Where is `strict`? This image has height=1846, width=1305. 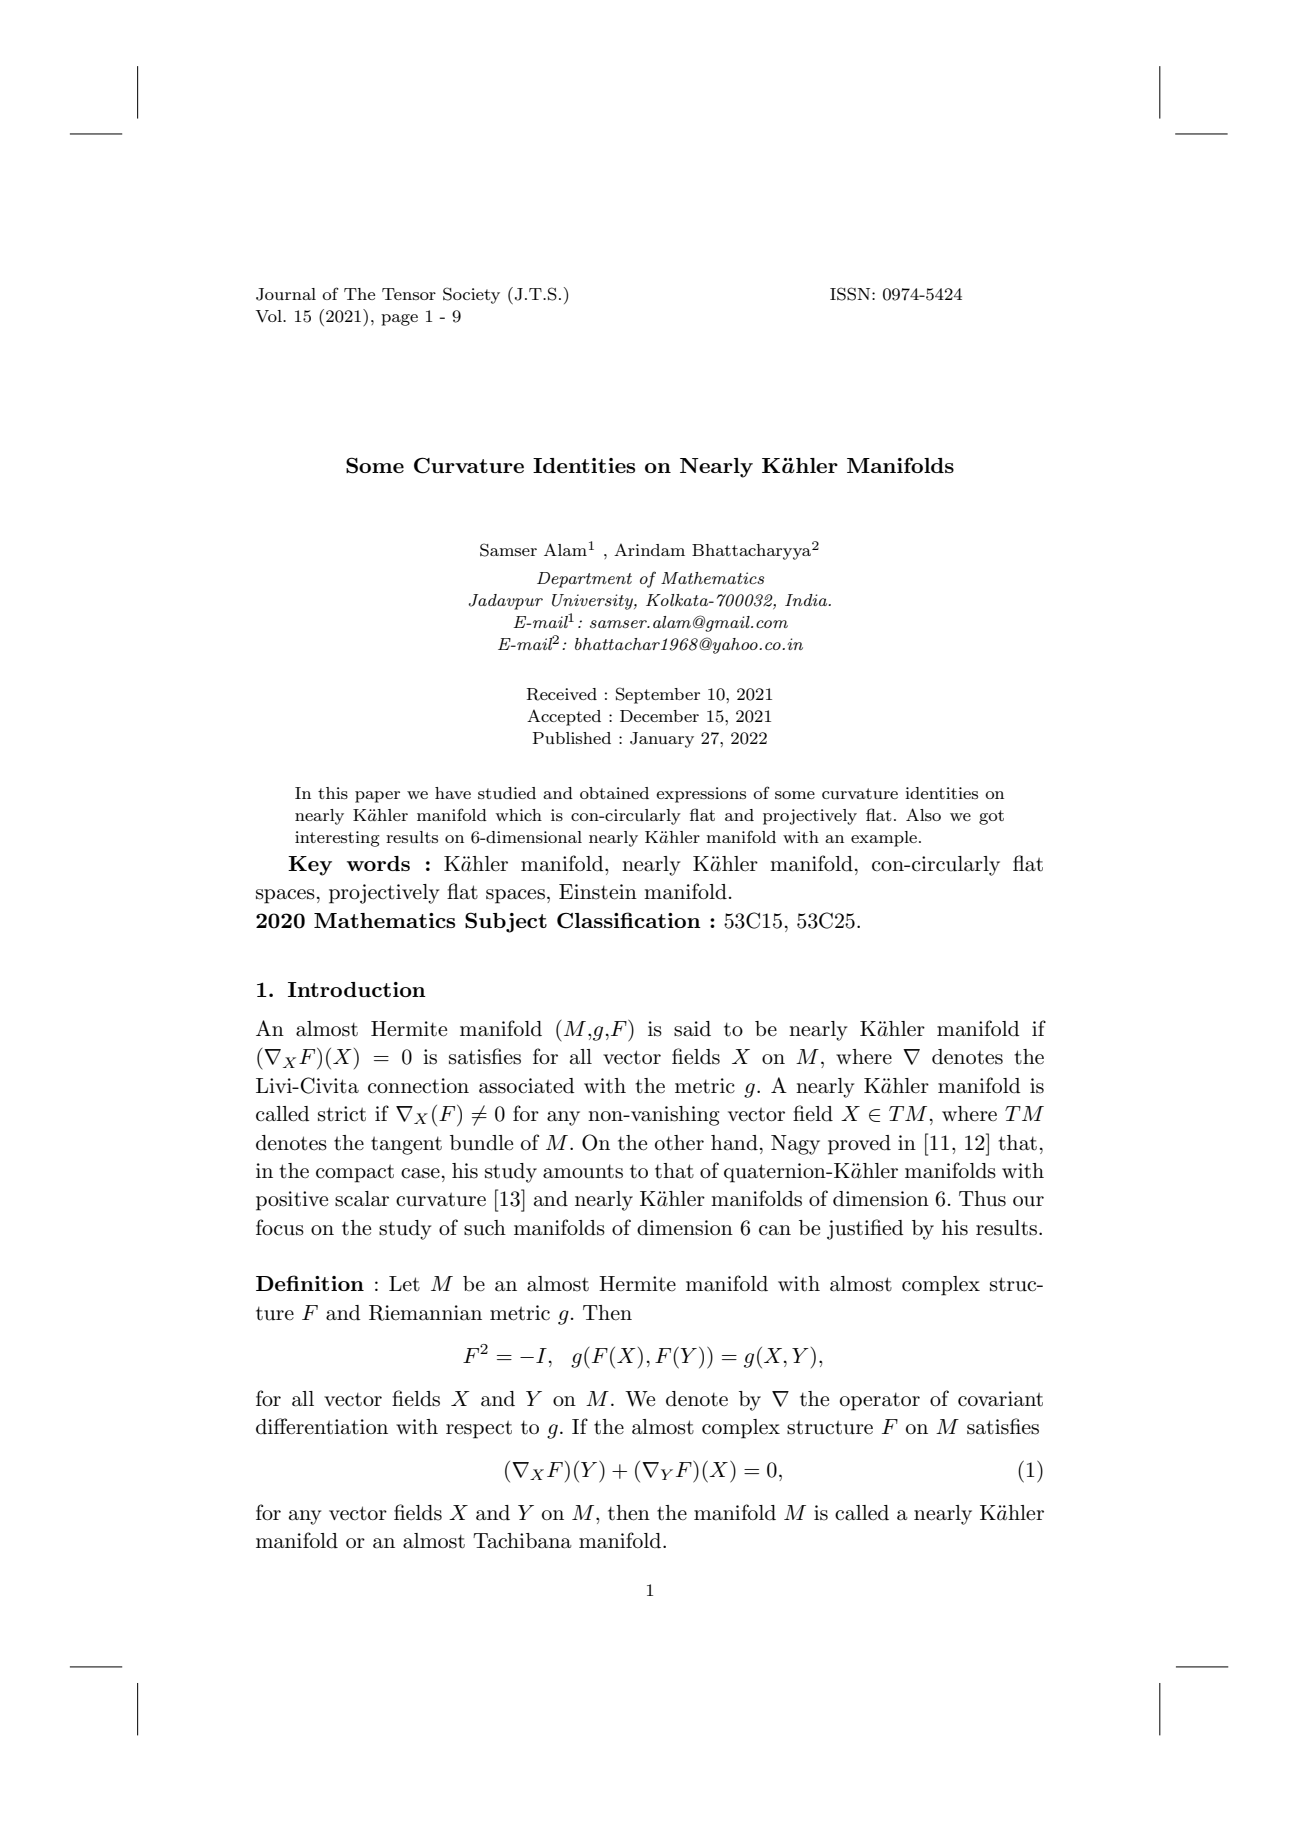
strict is located at coordinates (342, 1114).
